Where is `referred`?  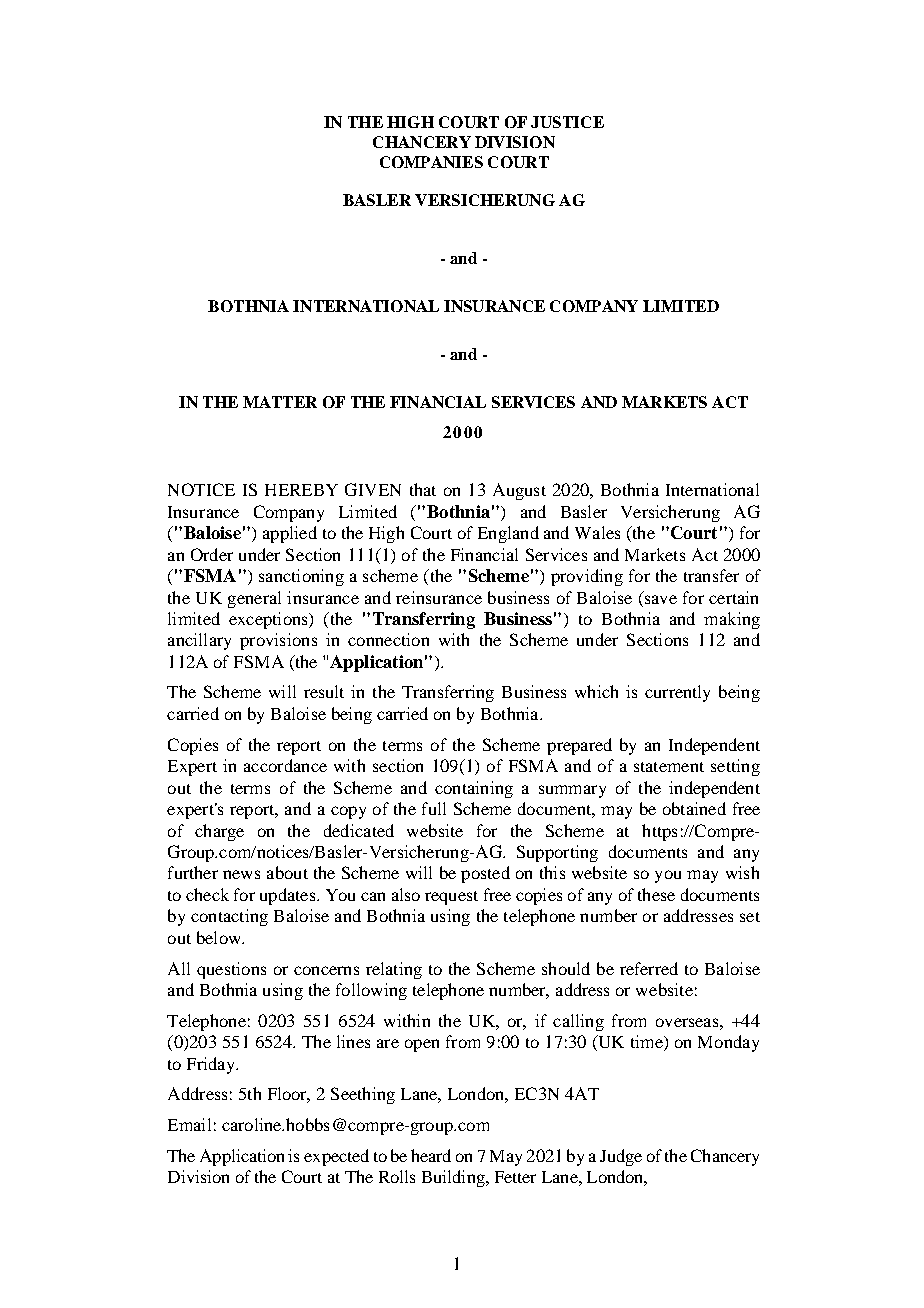
referred is located at coordinates (649, 968).
